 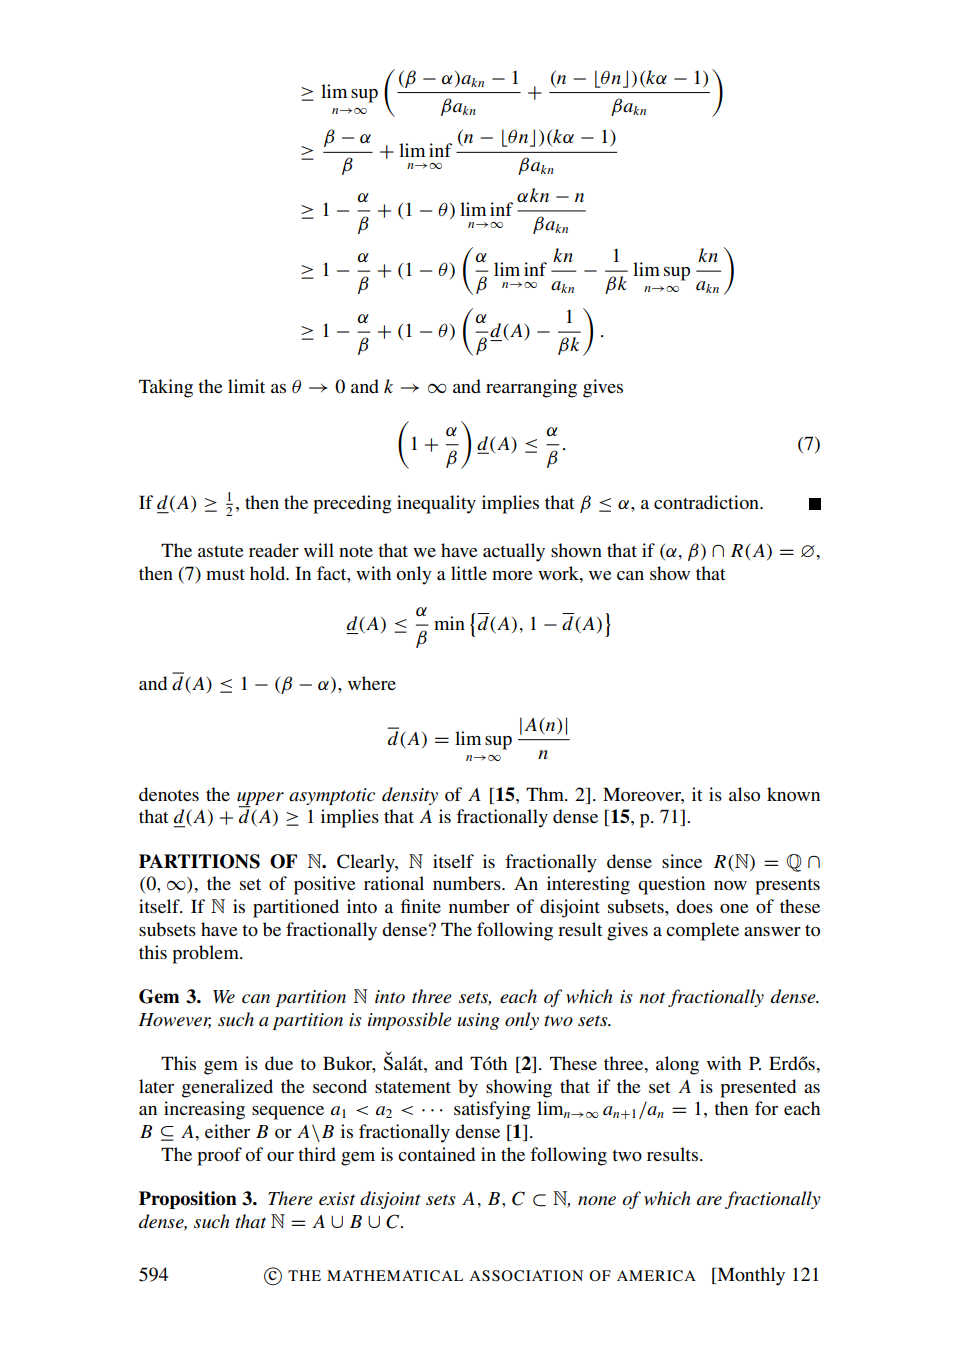 I want to click on presented, so click(x=758, y=1088).
